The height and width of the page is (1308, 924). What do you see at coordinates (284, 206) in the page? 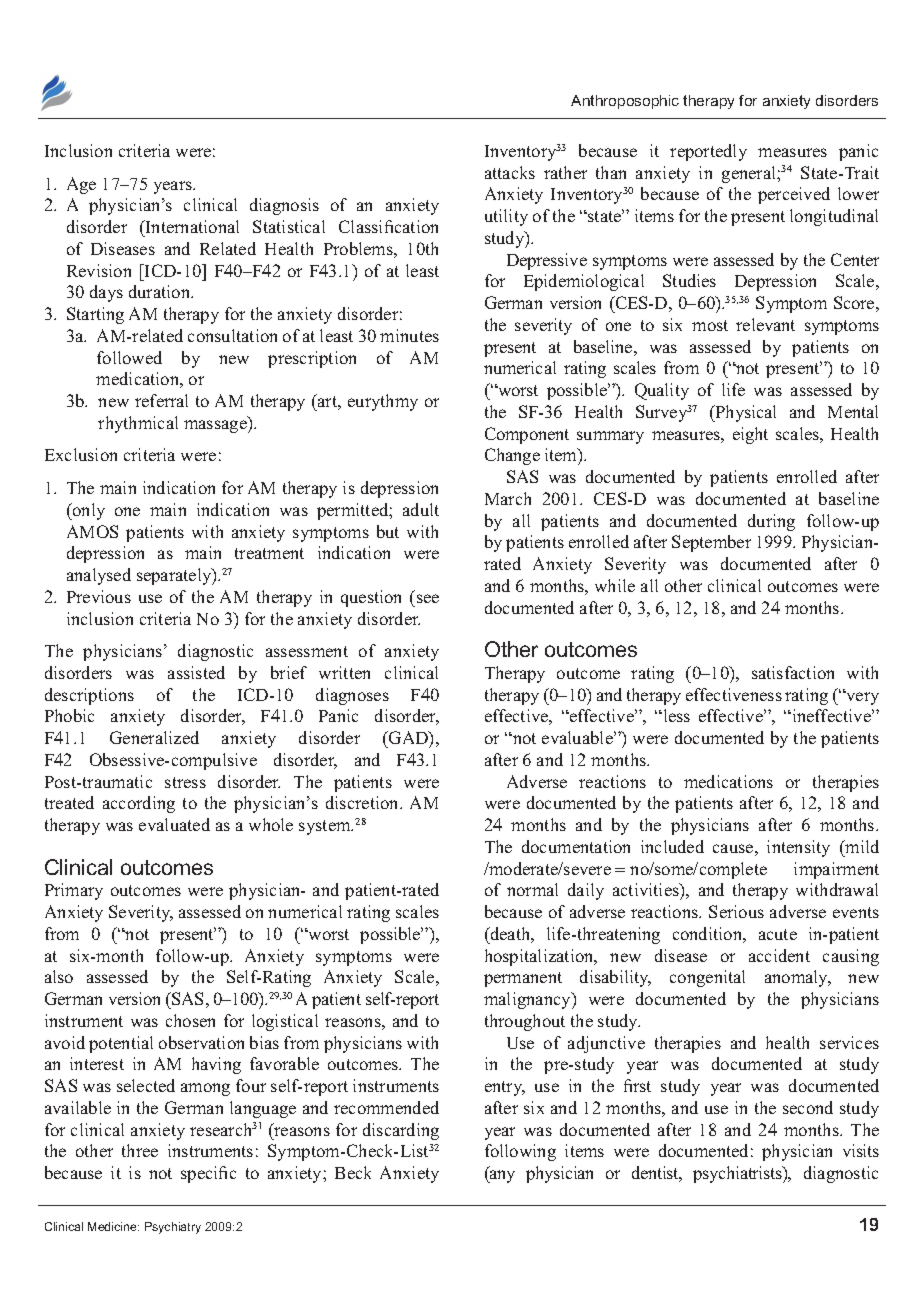
I see `diagnosis` at bounding box center [284, 206].
